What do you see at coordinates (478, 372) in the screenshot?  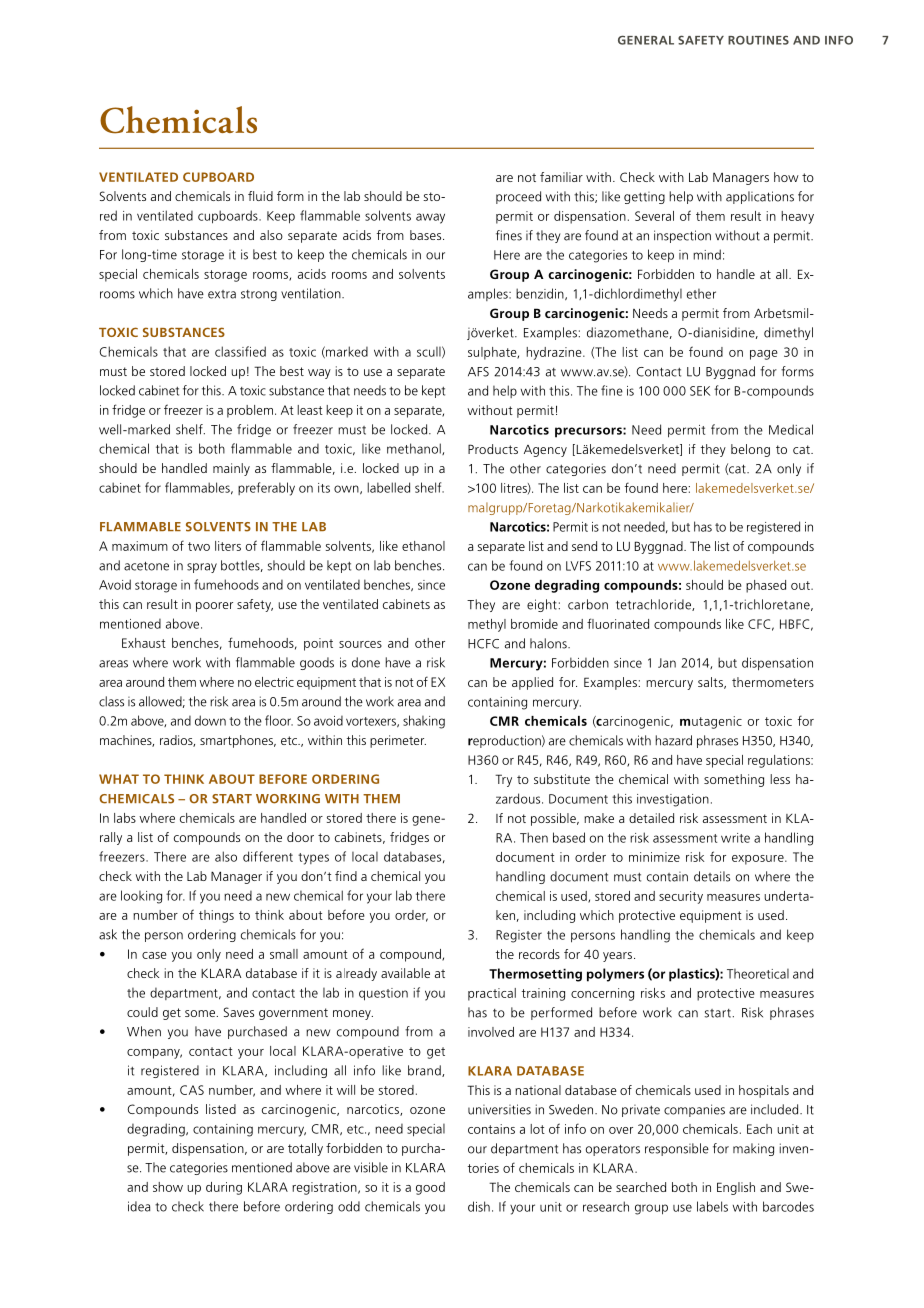 I see `AFS` at bounding box center [478, 372].
